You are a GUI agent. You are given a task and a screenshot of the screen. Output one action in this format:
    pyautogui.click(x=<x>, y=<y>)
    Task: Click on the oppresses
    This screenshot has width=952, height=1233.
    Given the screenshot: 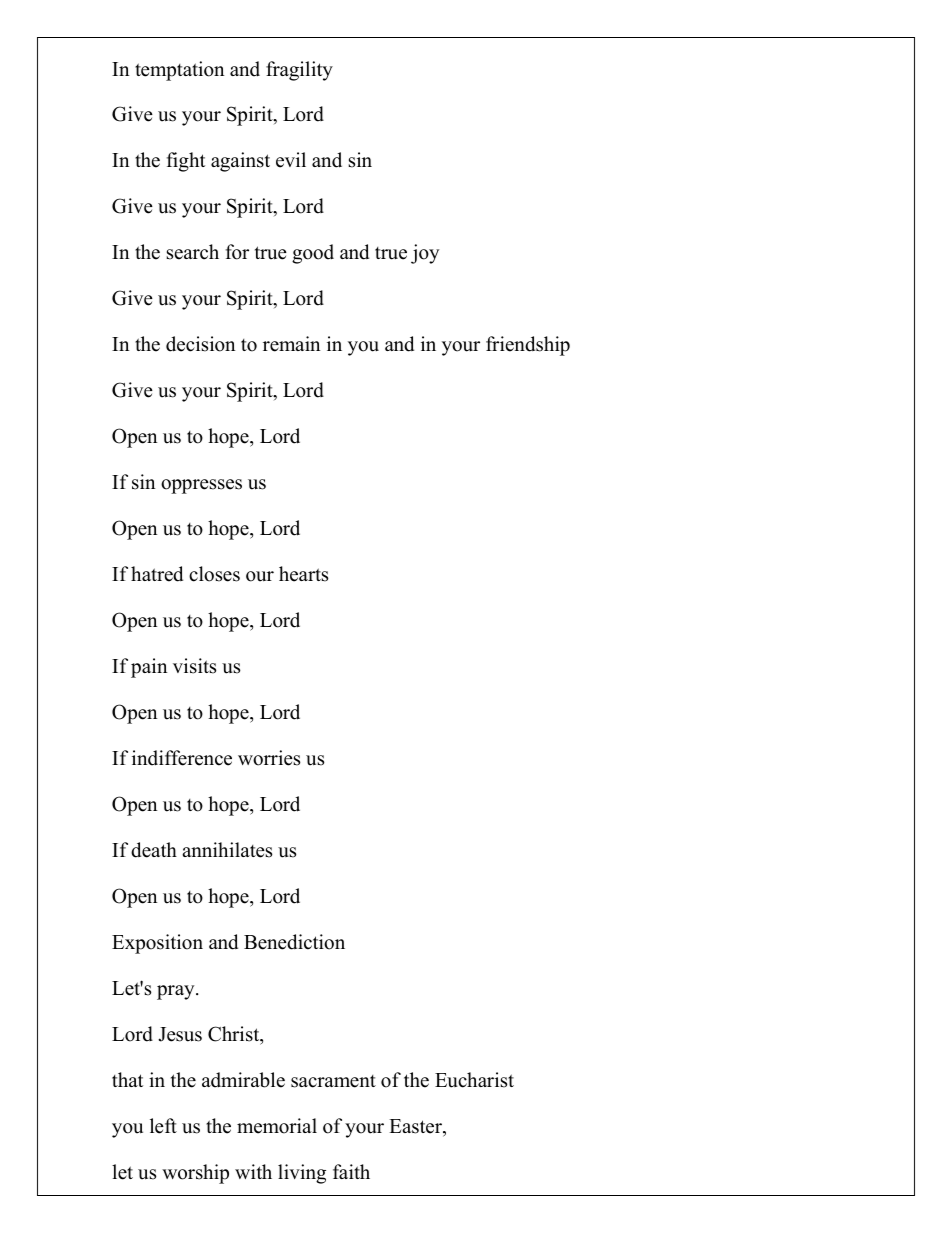 What is the action you would take?
    pyautogui.click(x=201, y=486)
